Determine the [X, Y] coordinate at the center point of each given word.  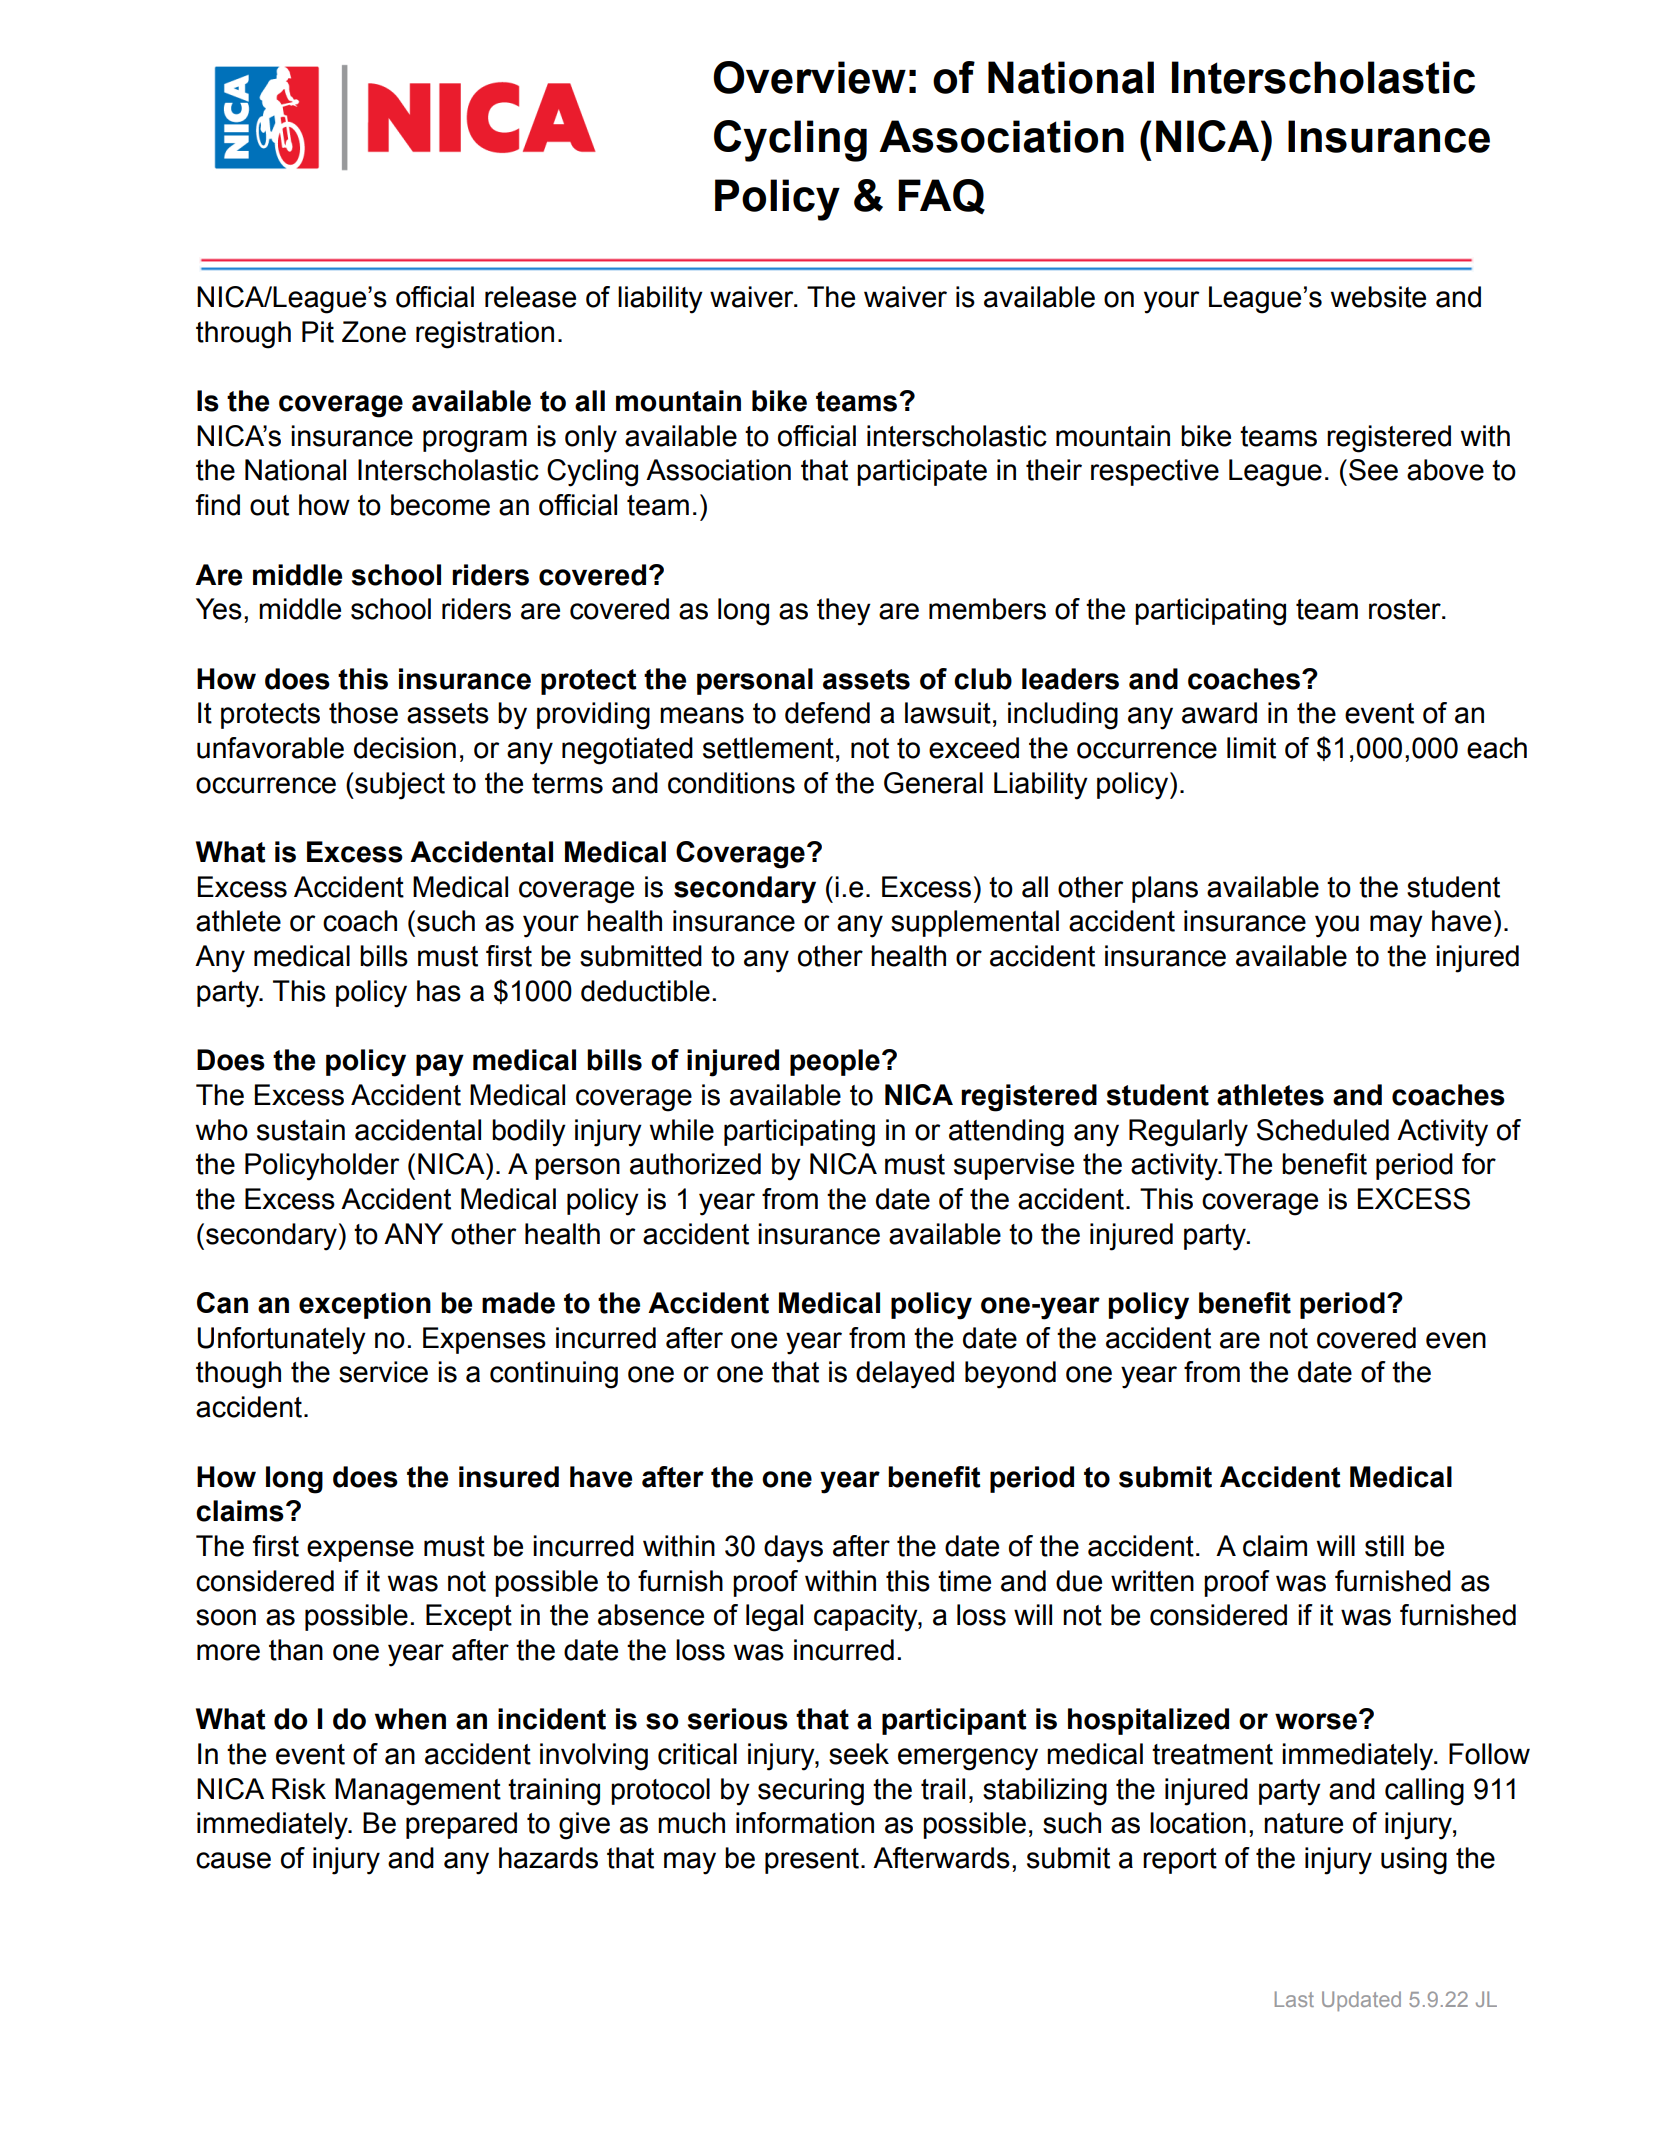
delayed [905, 1375]
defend [827, 713]
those [363, 713]
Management [418, 1792]
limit [1251, 748]
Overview [809, 77]
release [530, 297]
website [1378, 297]
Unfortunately [281, 1341]
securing [811, 1792]
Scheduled [1323, 1130]
